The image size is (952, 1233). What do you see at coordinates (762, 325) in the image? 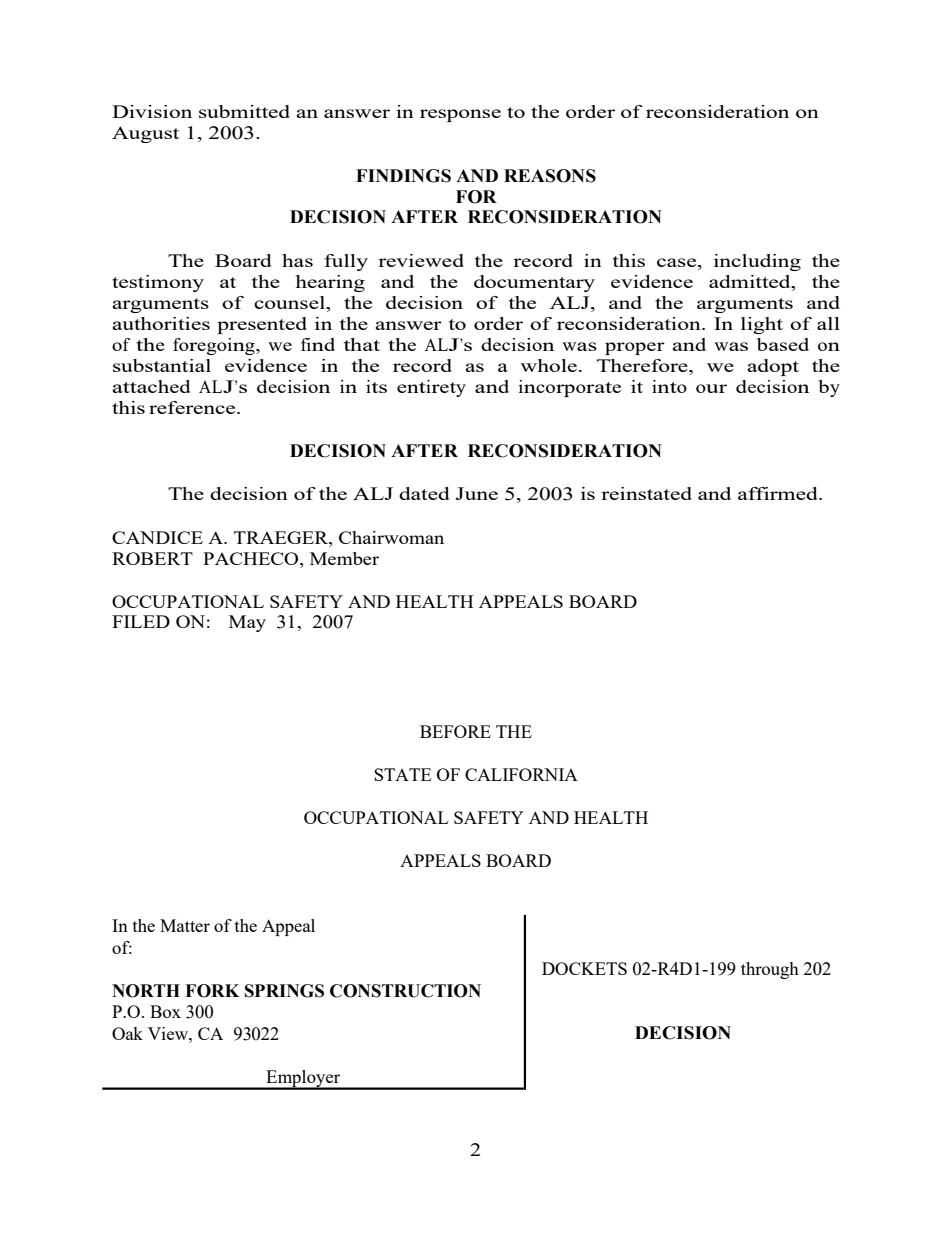
I see `light` at bounding box center [762, 325].
